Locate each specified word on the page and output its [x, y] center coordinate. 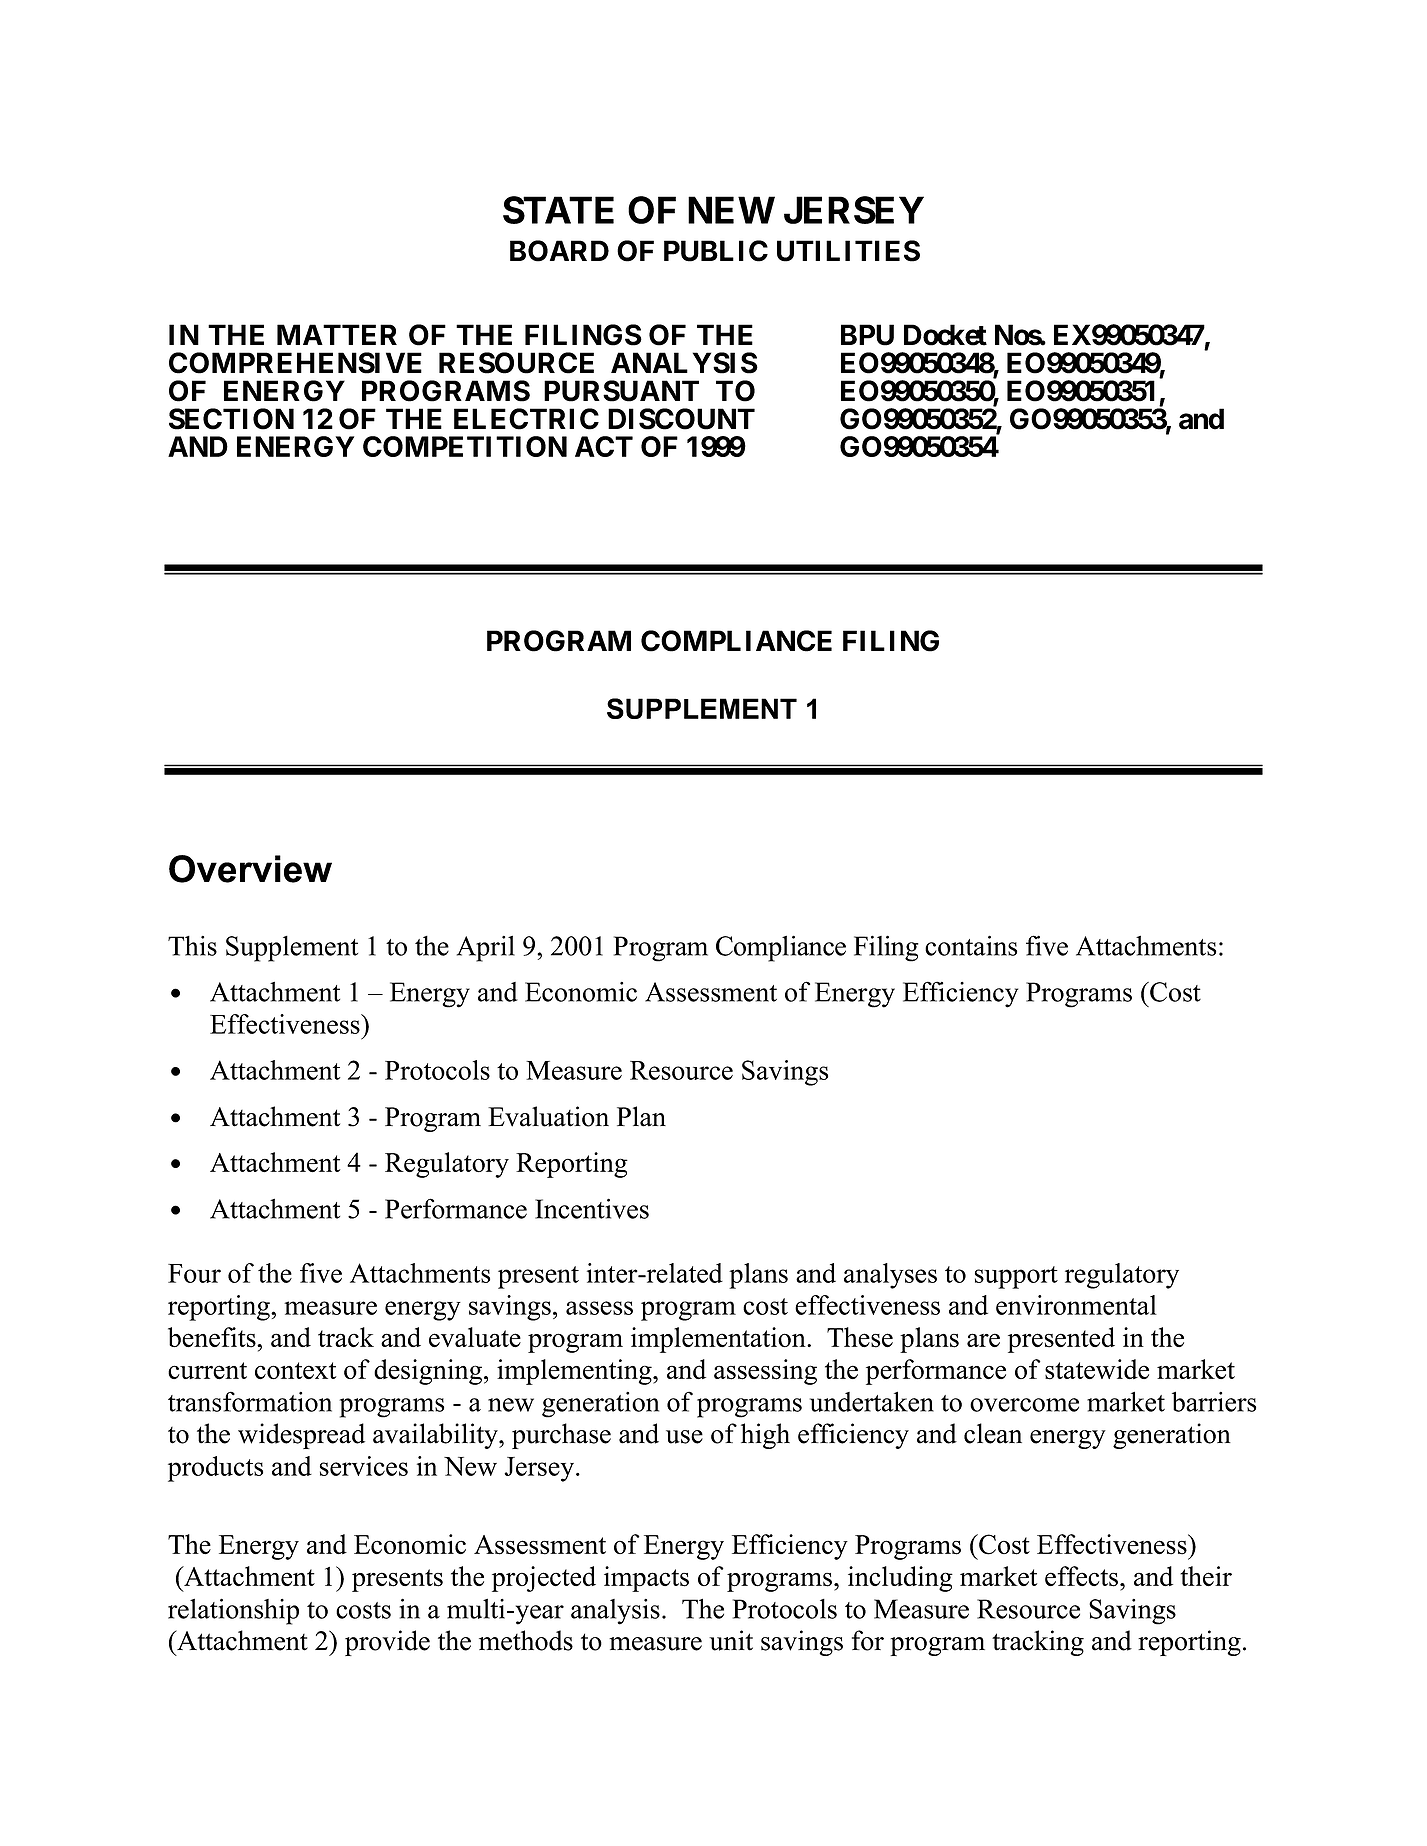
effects [1083, 1576]
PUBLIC [716, 251]
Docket [945, 335]
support [1016, 1277]
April [486, 949]
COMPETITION [465, 446]
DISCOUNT [681, 419]
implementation [719, 1340]
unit [731, 1640]
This [192, 946]
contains [971, 945]
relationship [233, 1611]
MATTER [337, 334]
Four [194, 1273]
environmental [1076, 1305]
